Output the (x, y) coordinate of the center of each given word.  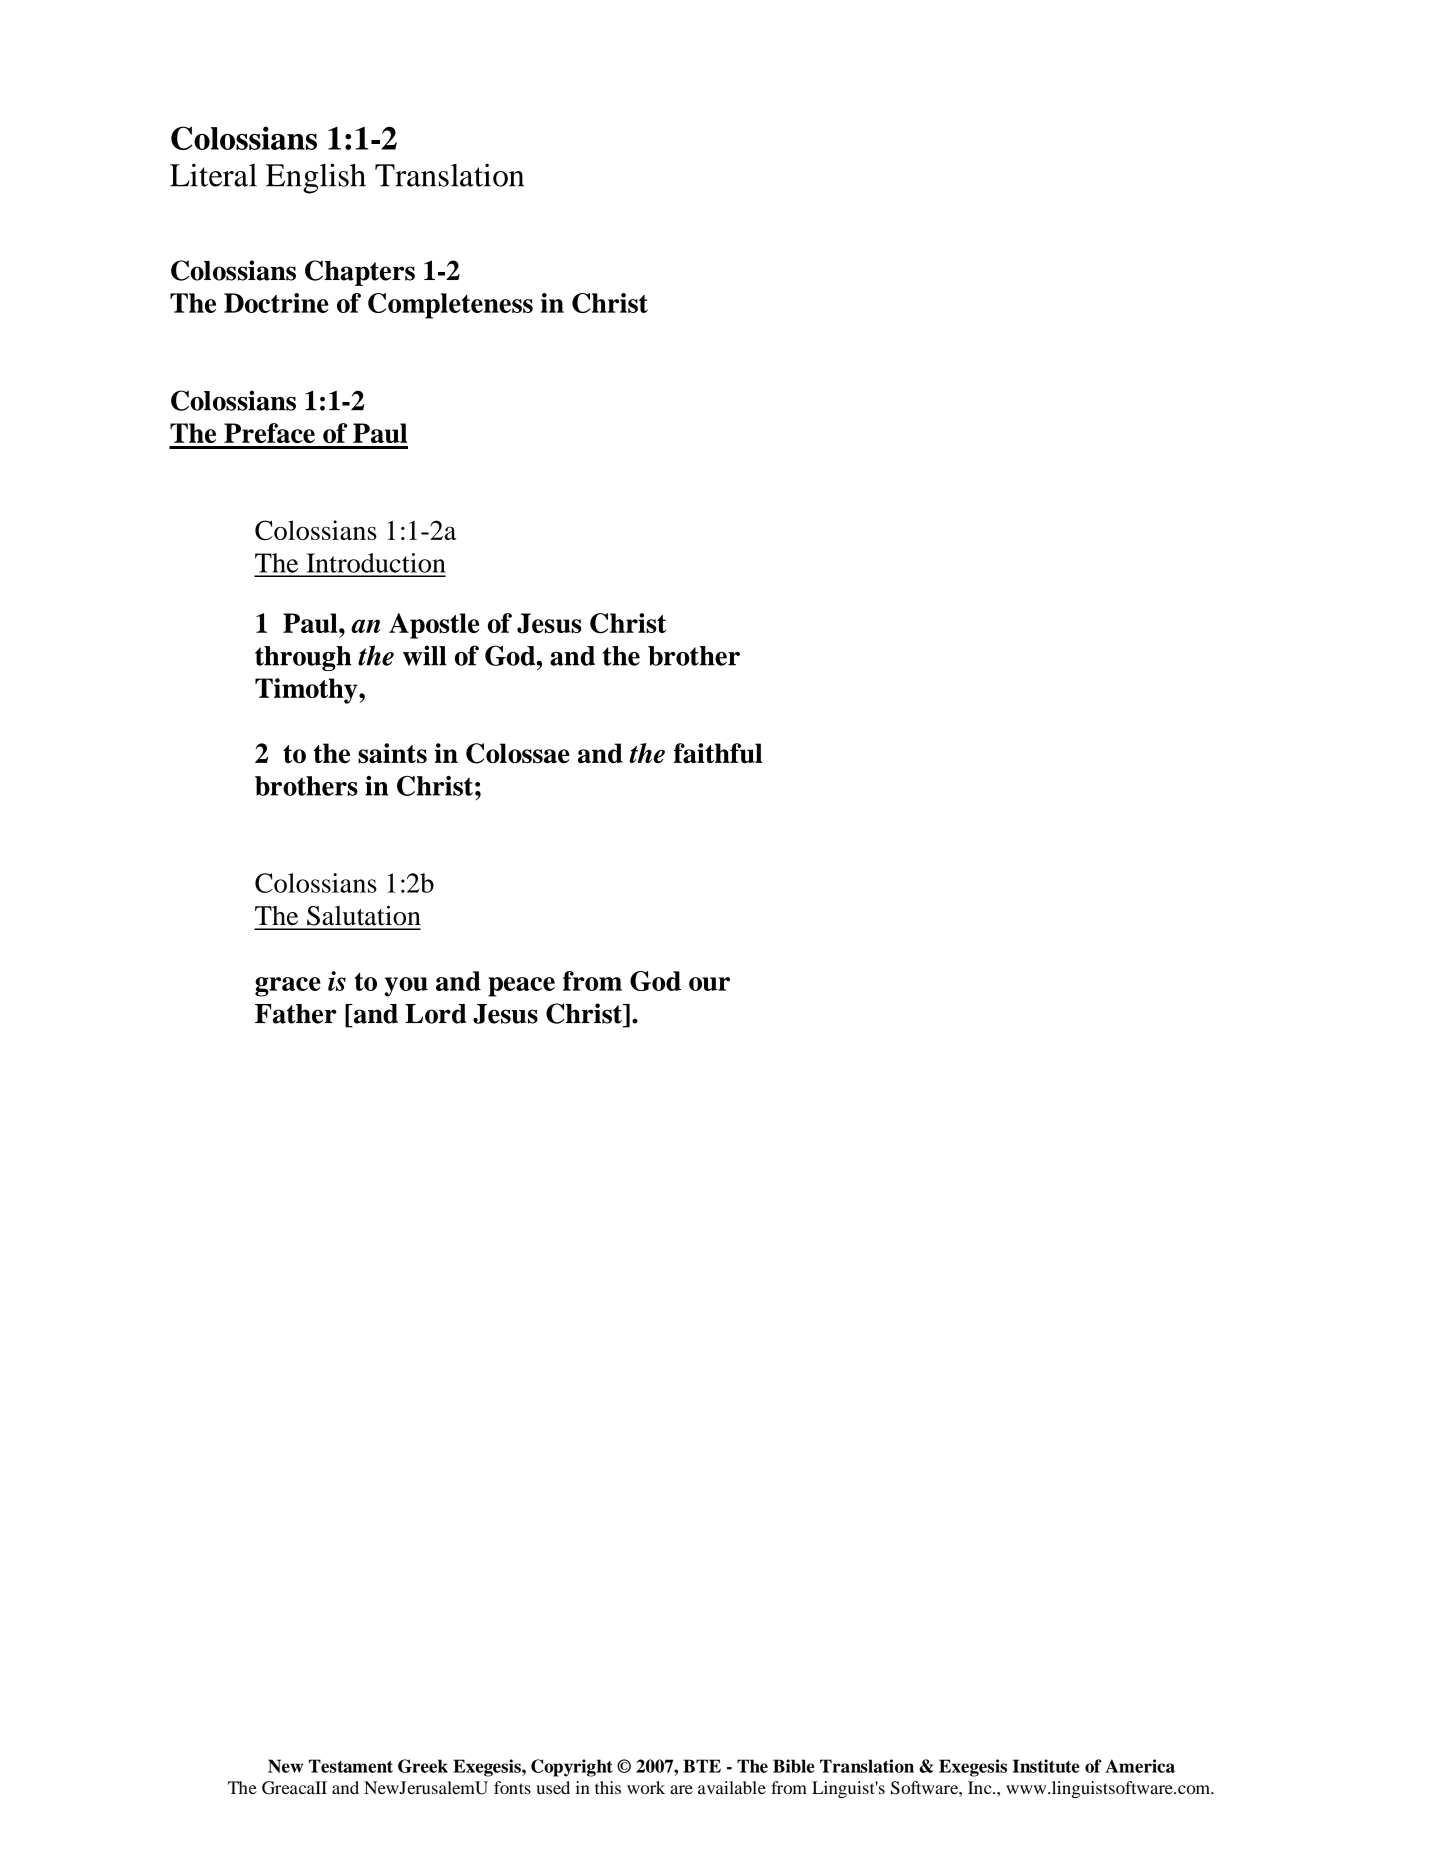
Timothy (307, 691)
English (316, 178)
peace (521, 987)
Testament (351, 1766)
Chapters (360, 273)
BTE (702, 1766)
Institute (1046, 1766)
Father (296, 1014)
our (709, 984)
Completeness (450, 306)
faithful (718, 753)
